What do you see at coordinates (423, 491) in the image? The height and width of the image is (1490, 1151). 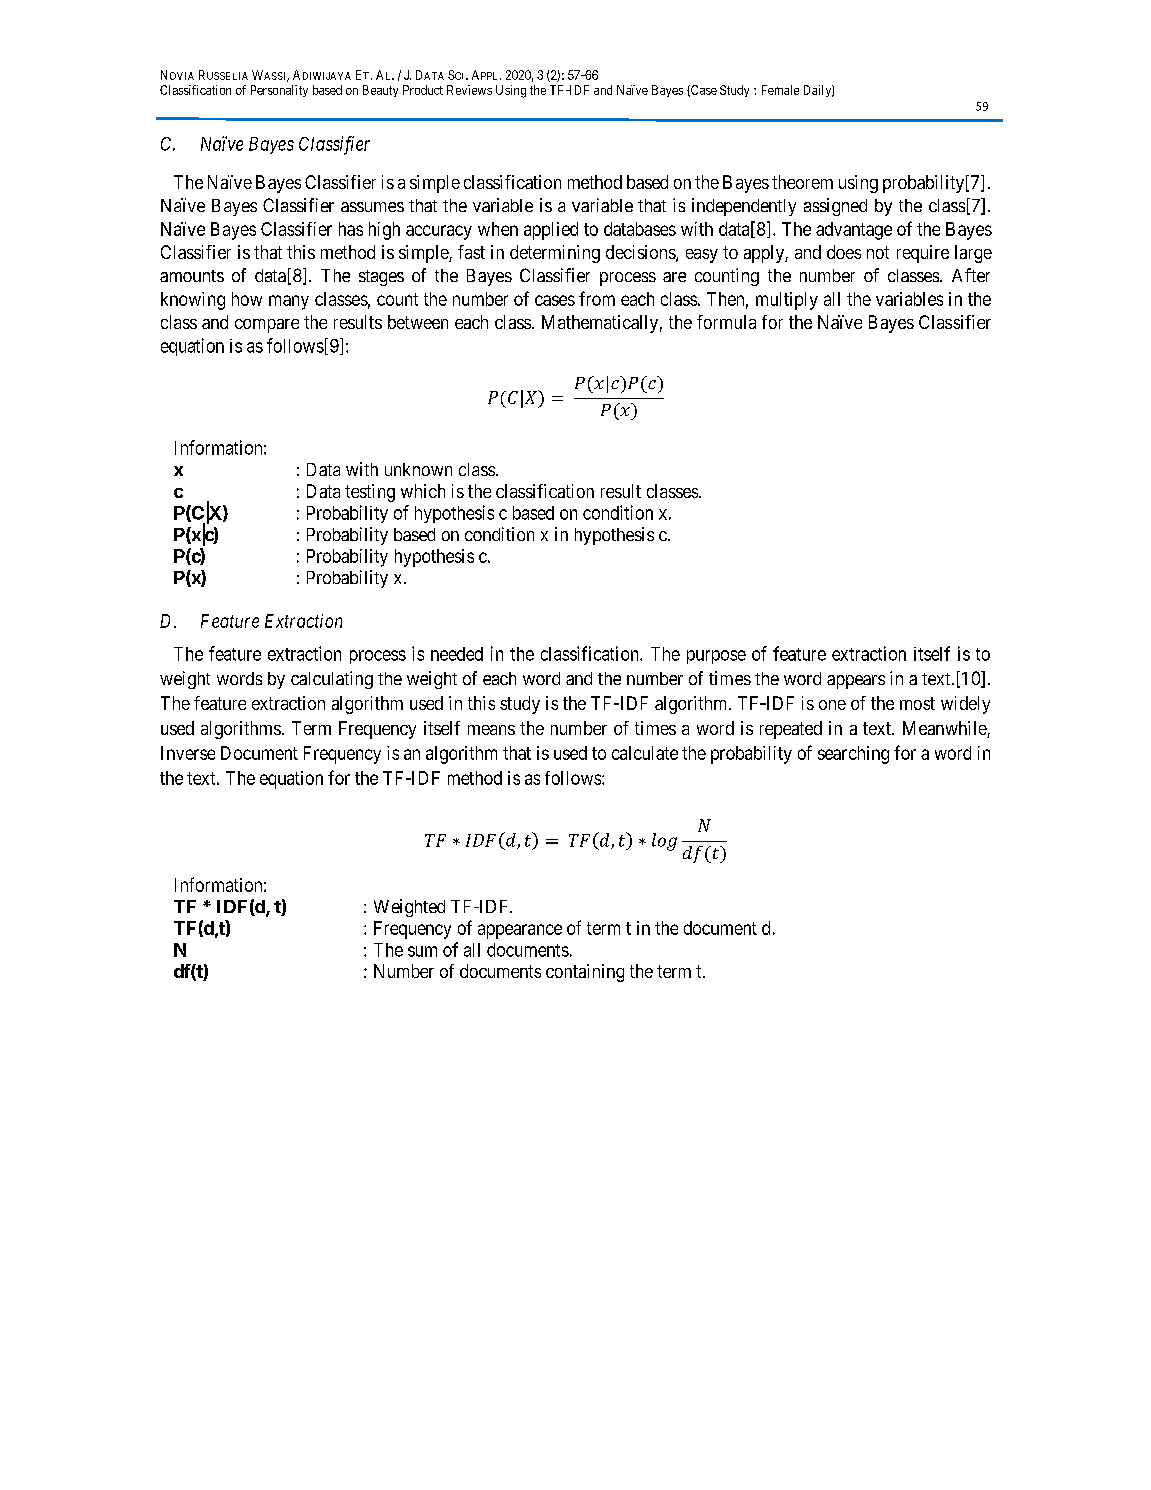 I see `which` at bounding box center [423, 491].
